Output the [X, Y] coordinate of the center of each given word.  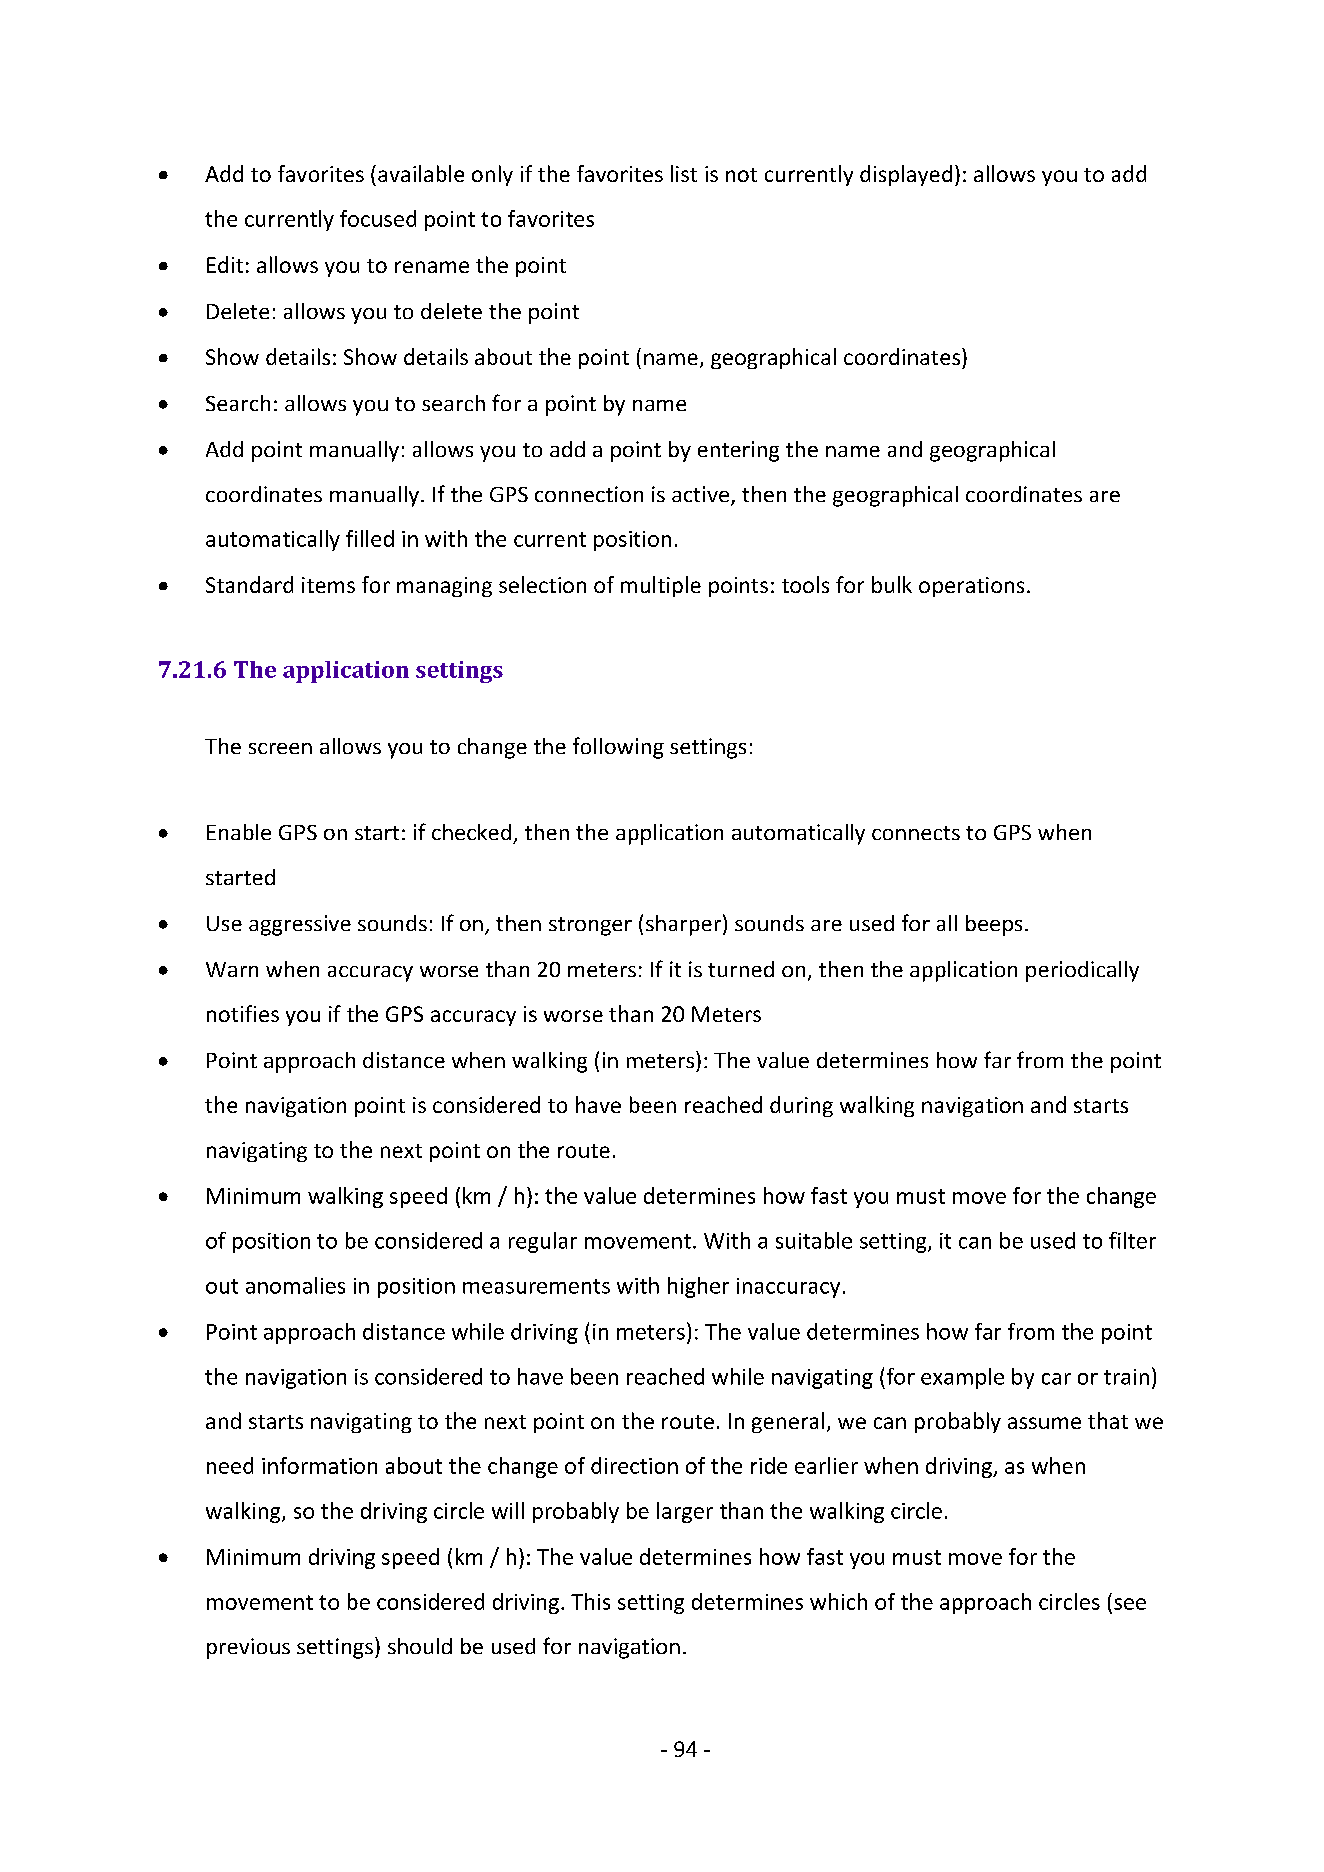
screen [280, 748]
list [684, 173]
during [801, 1106]
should [420, 1646]
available [421, 173]
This [590, 1601]
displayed [906, 175]
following [618, 748]
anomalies [295, 1285]
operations [971, 587]
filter [1132, 1240]
